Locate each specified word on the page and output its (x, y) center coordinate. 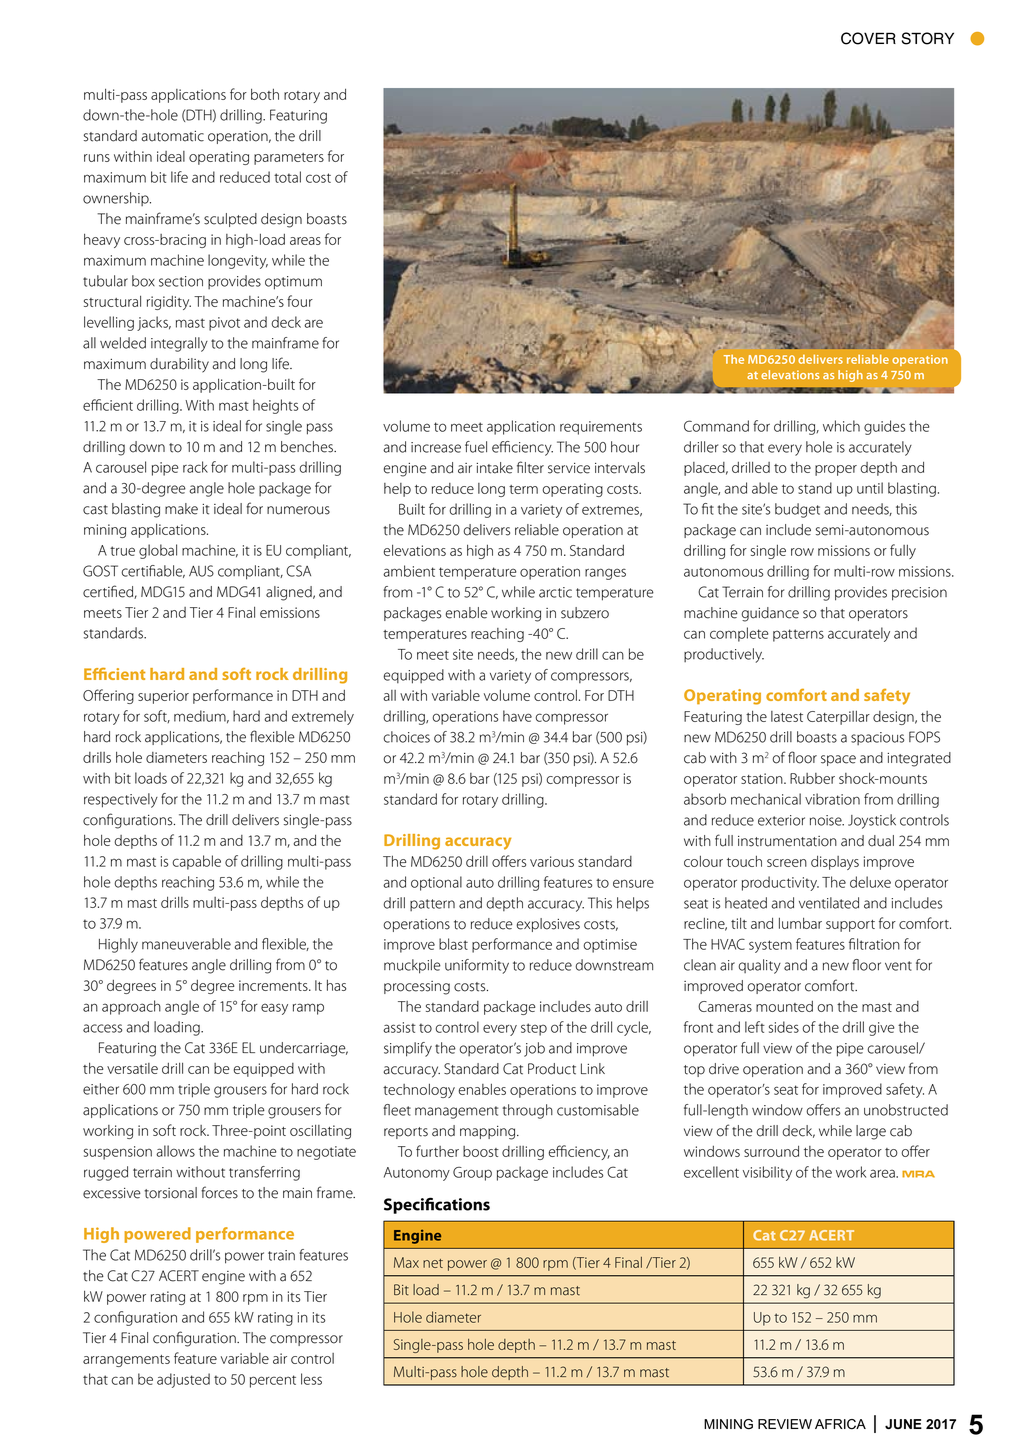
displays (835, 862)
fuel (476, 447)
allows (175, 1151)
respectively (121, 800)
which (841, 426)
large (871, 1132)
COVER (868, 38)
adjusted (183, 1380)
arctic (555, 592)
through (528, 1111)
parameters (289, 159)
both (265, 94)
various (552, 861)
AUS (201, 571)
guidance (770, 614)
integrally (179, 344)
